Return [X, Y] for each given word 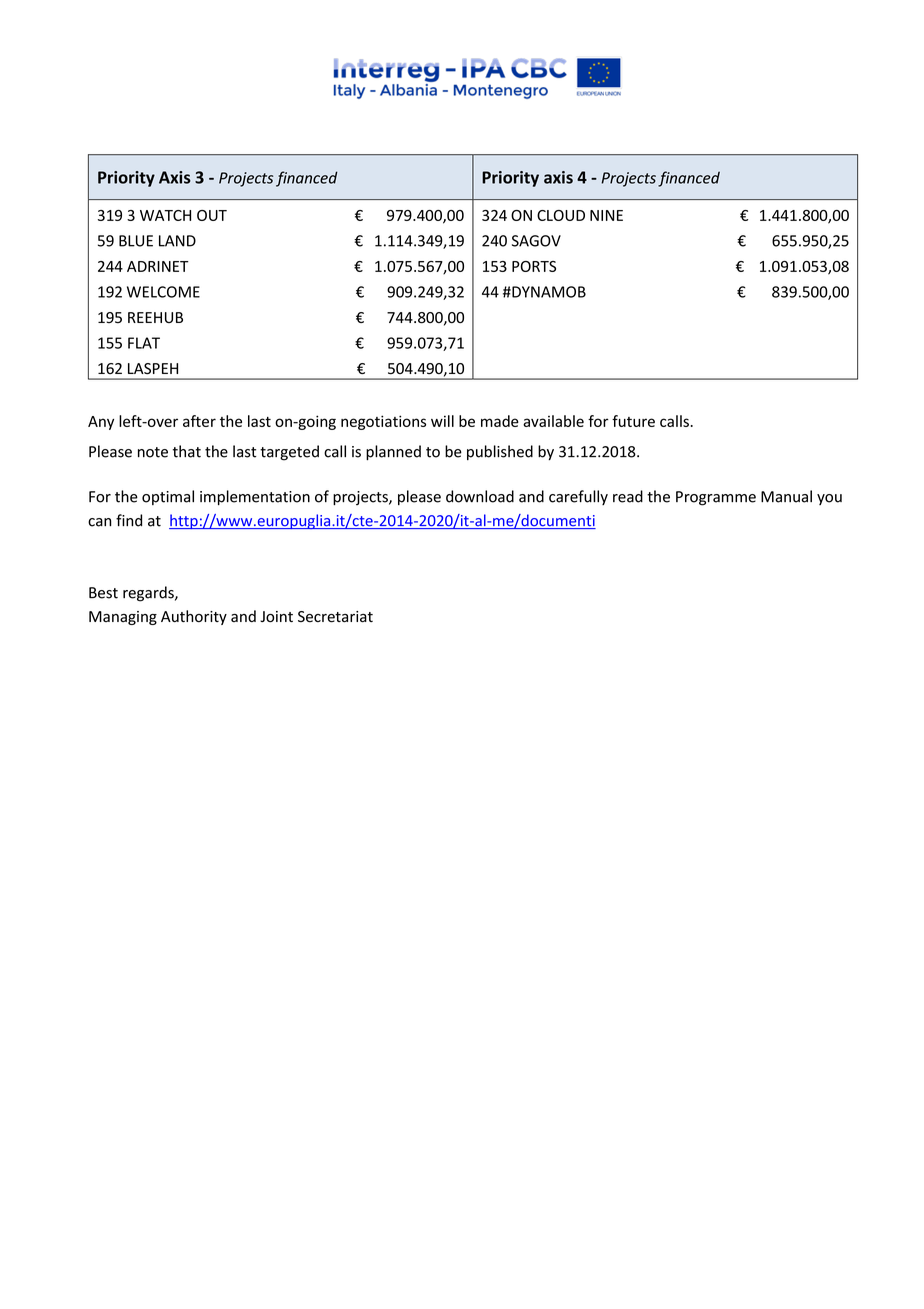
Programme [716, 498]
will [442, 421]
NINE [606, 215]
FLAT [144, 343]
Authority [194, 617]
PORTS [534, 266]
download [480, 496]
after [199, 421]
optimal [168, 497]
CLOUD [561, 215]
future [633, 421]
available [553, 421]
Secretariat [335, 617]
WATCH [165, 215]
